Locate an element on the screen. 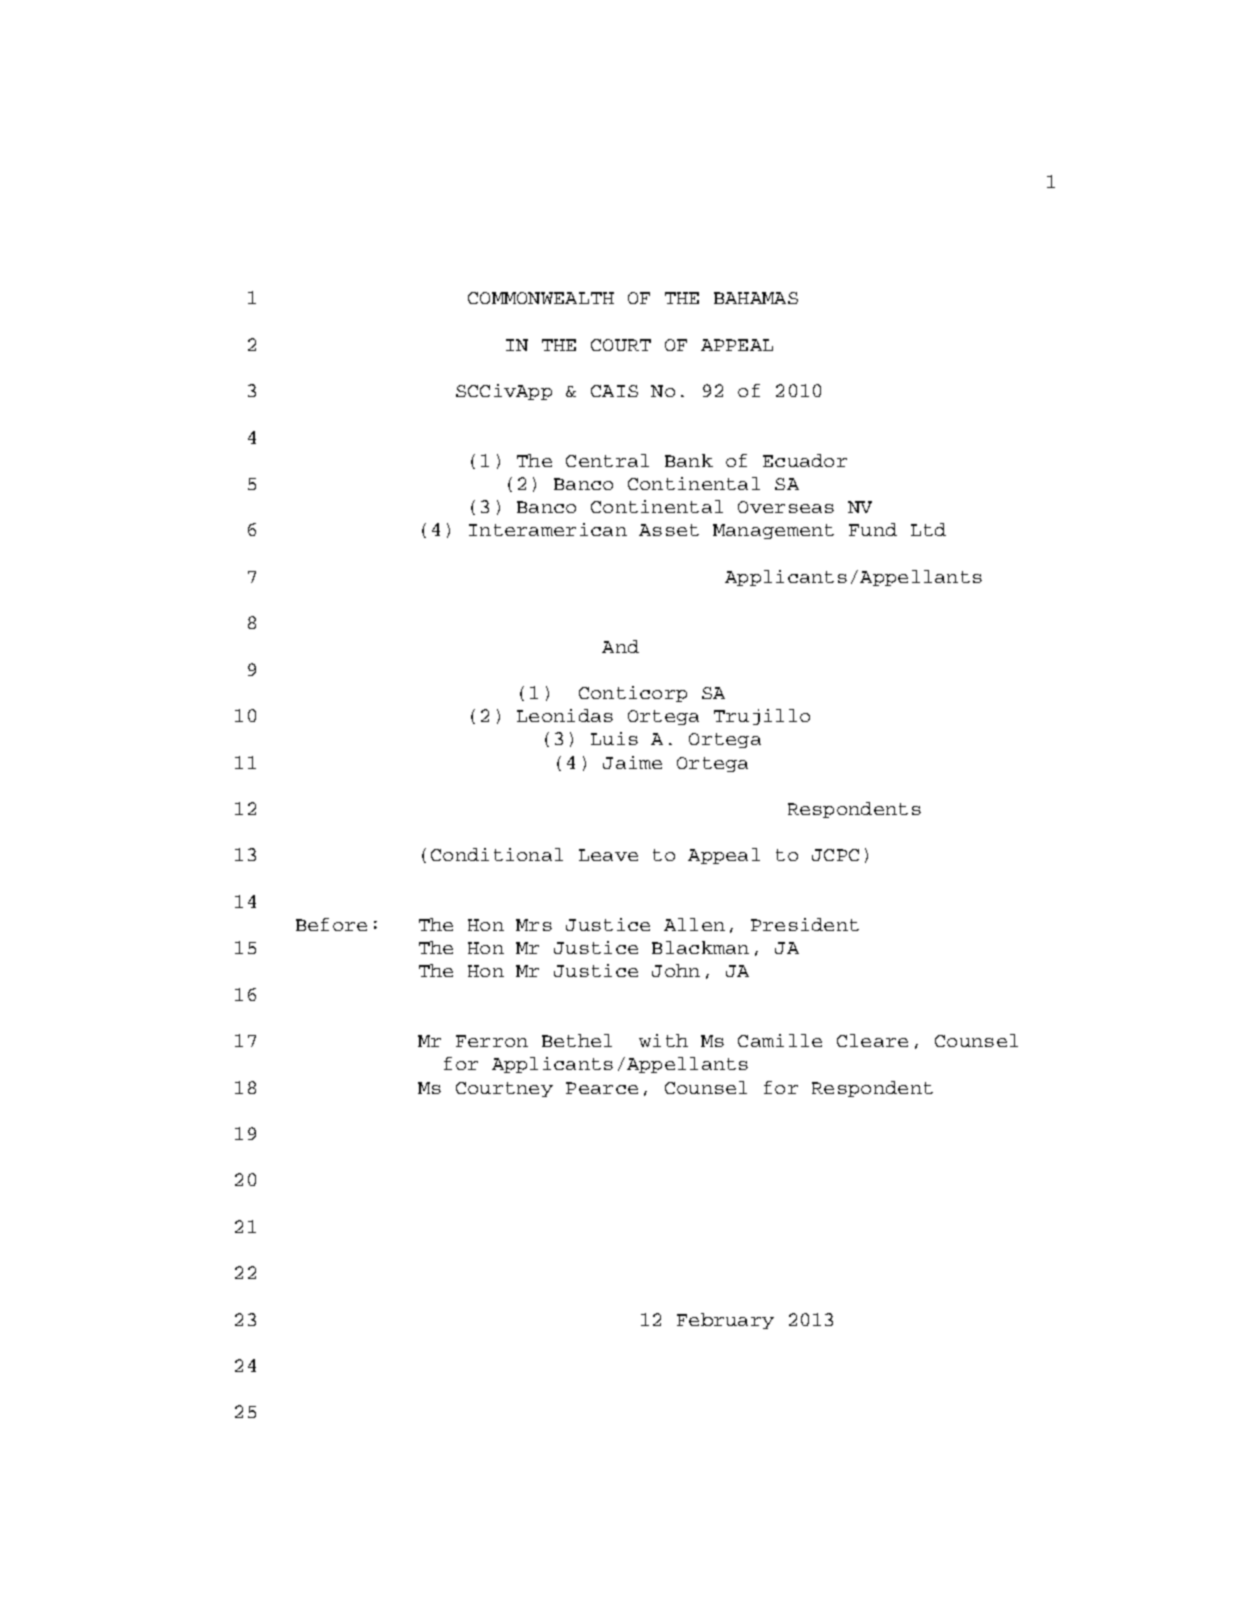 This screenshot has height=1623, width=1254. Fund is located at coordinates (873, 529).
